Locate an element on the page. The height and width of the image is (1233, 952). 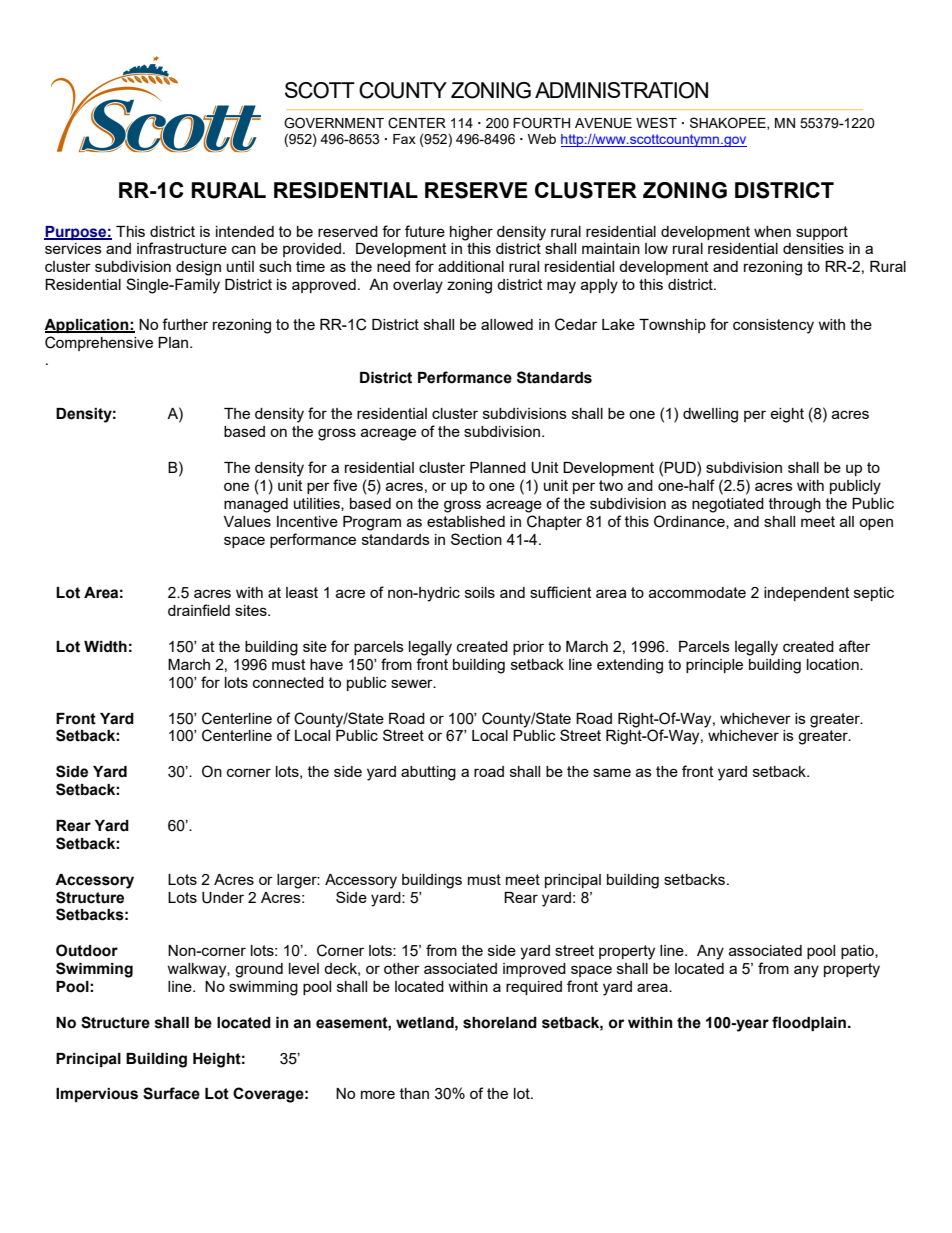
Width is located at coordinates (105, 647).
